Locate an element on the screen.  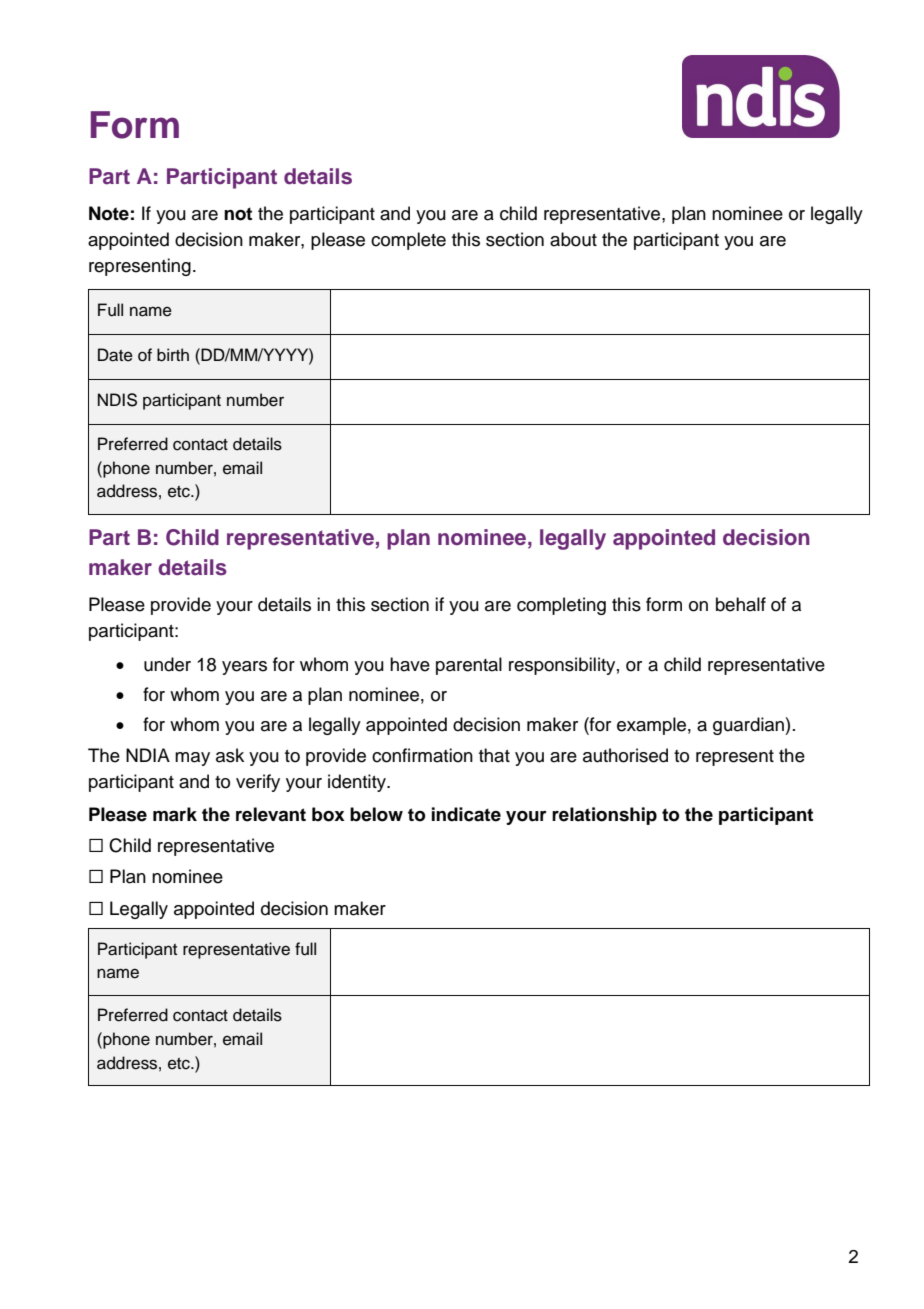
complete is located at coordinates (408, 241).
